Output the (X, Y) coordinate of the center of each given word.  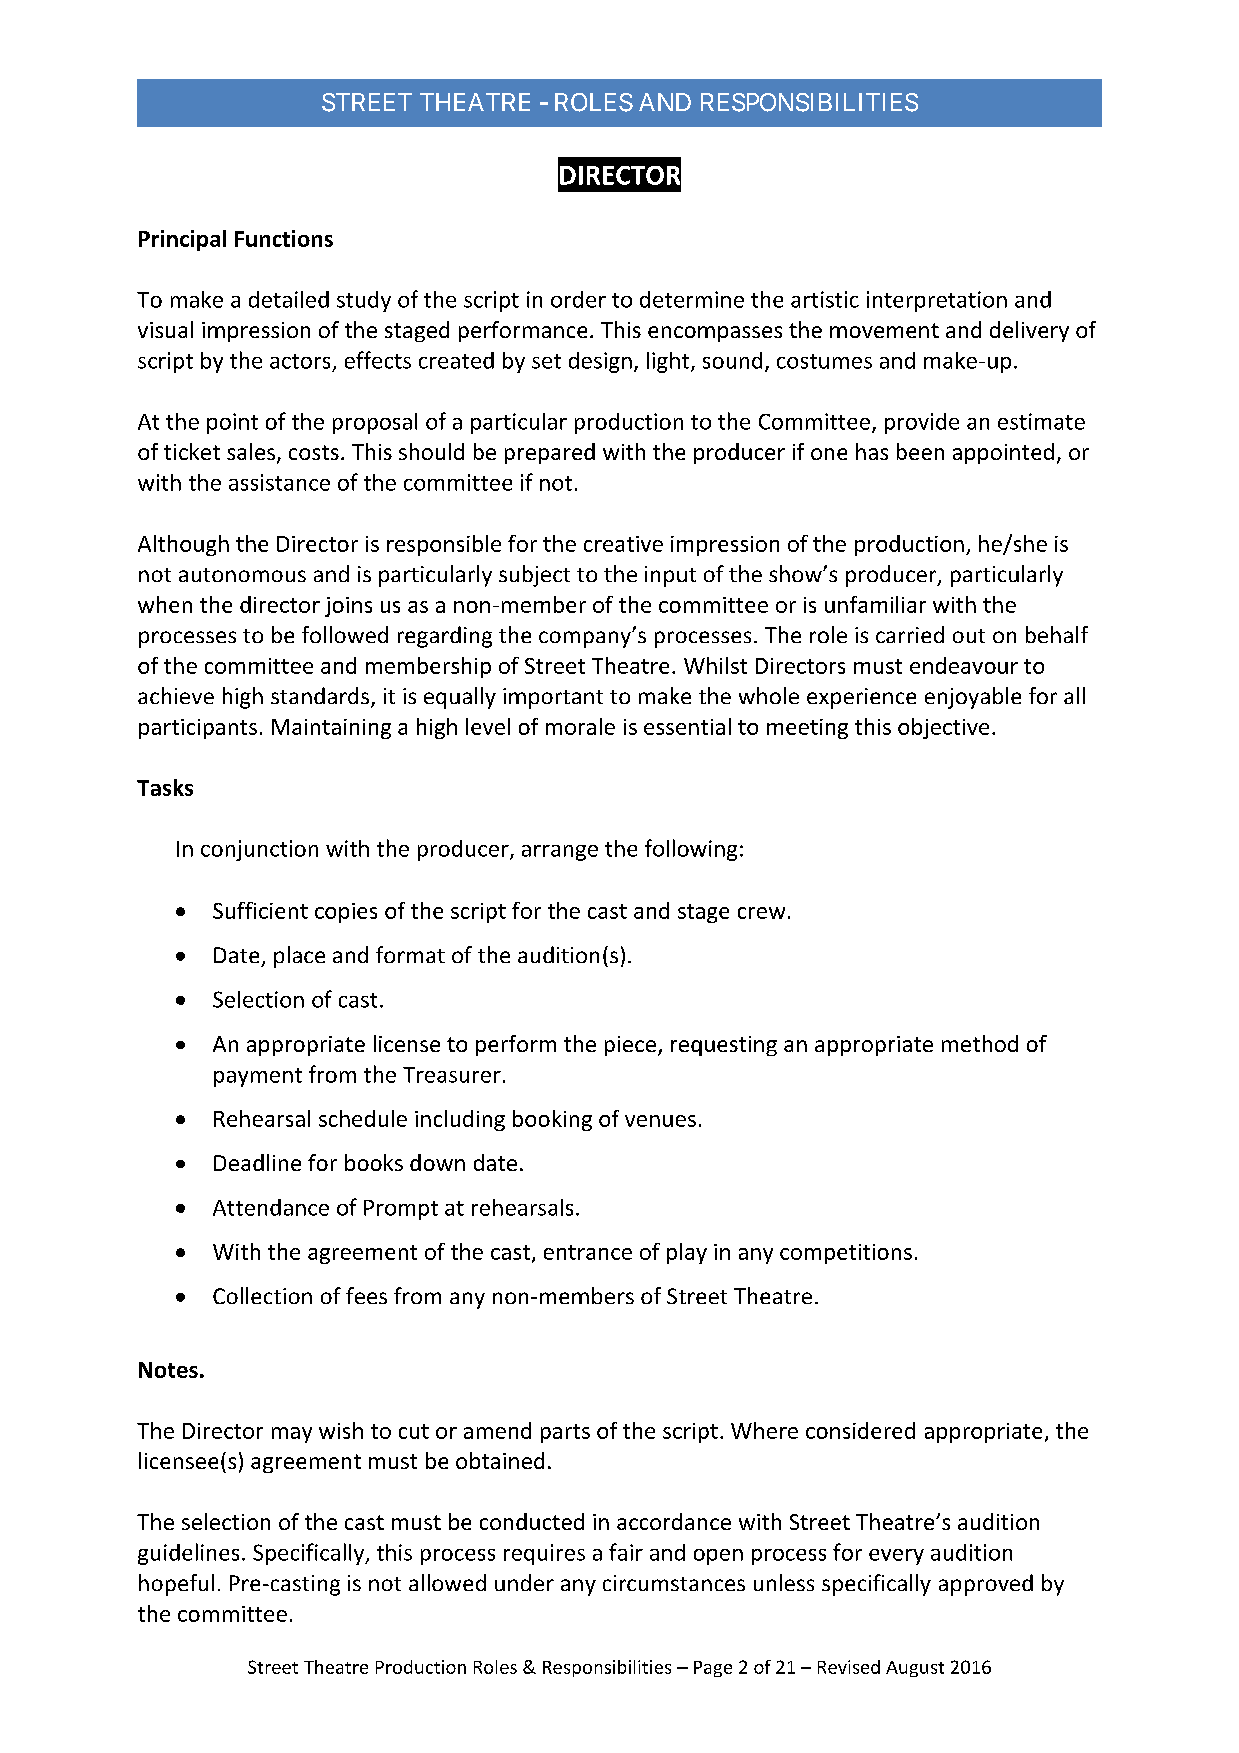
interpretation (937, 301)
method (980, 1043)
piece (630, 1046)
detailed (289, 299)
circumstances (674, 1583)
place (299, 957)
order (578, 299)
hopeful (176, 1585)
